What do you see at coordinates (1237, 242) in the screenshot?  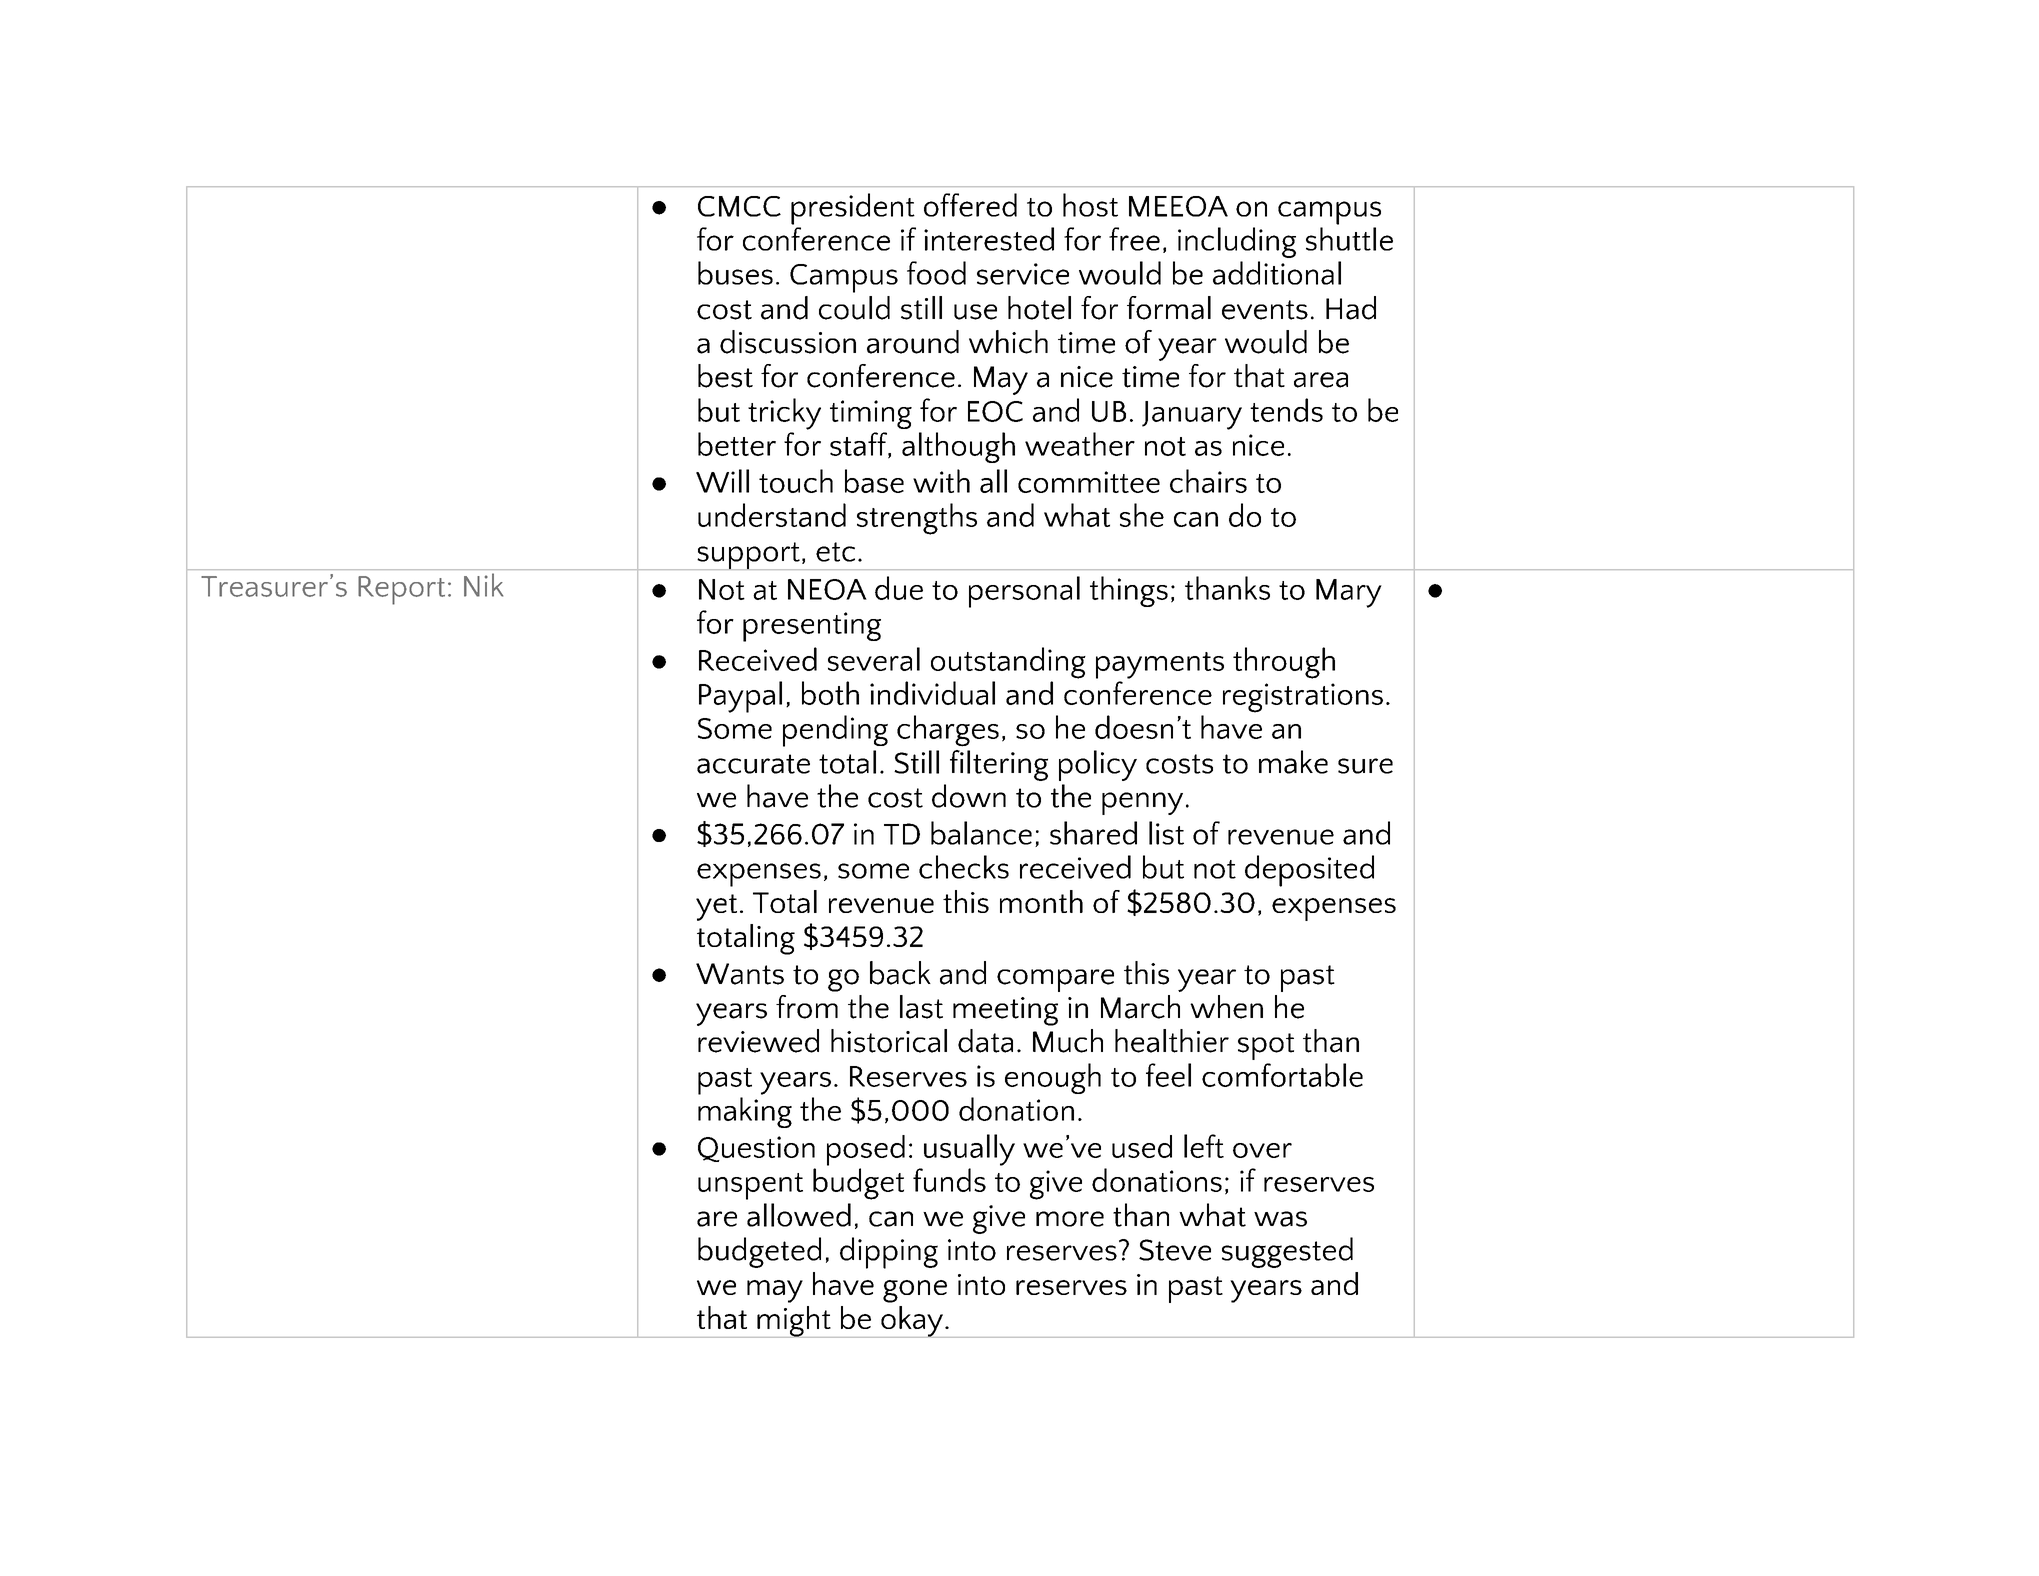 I see `including` at bounding box center [1237, 242].
